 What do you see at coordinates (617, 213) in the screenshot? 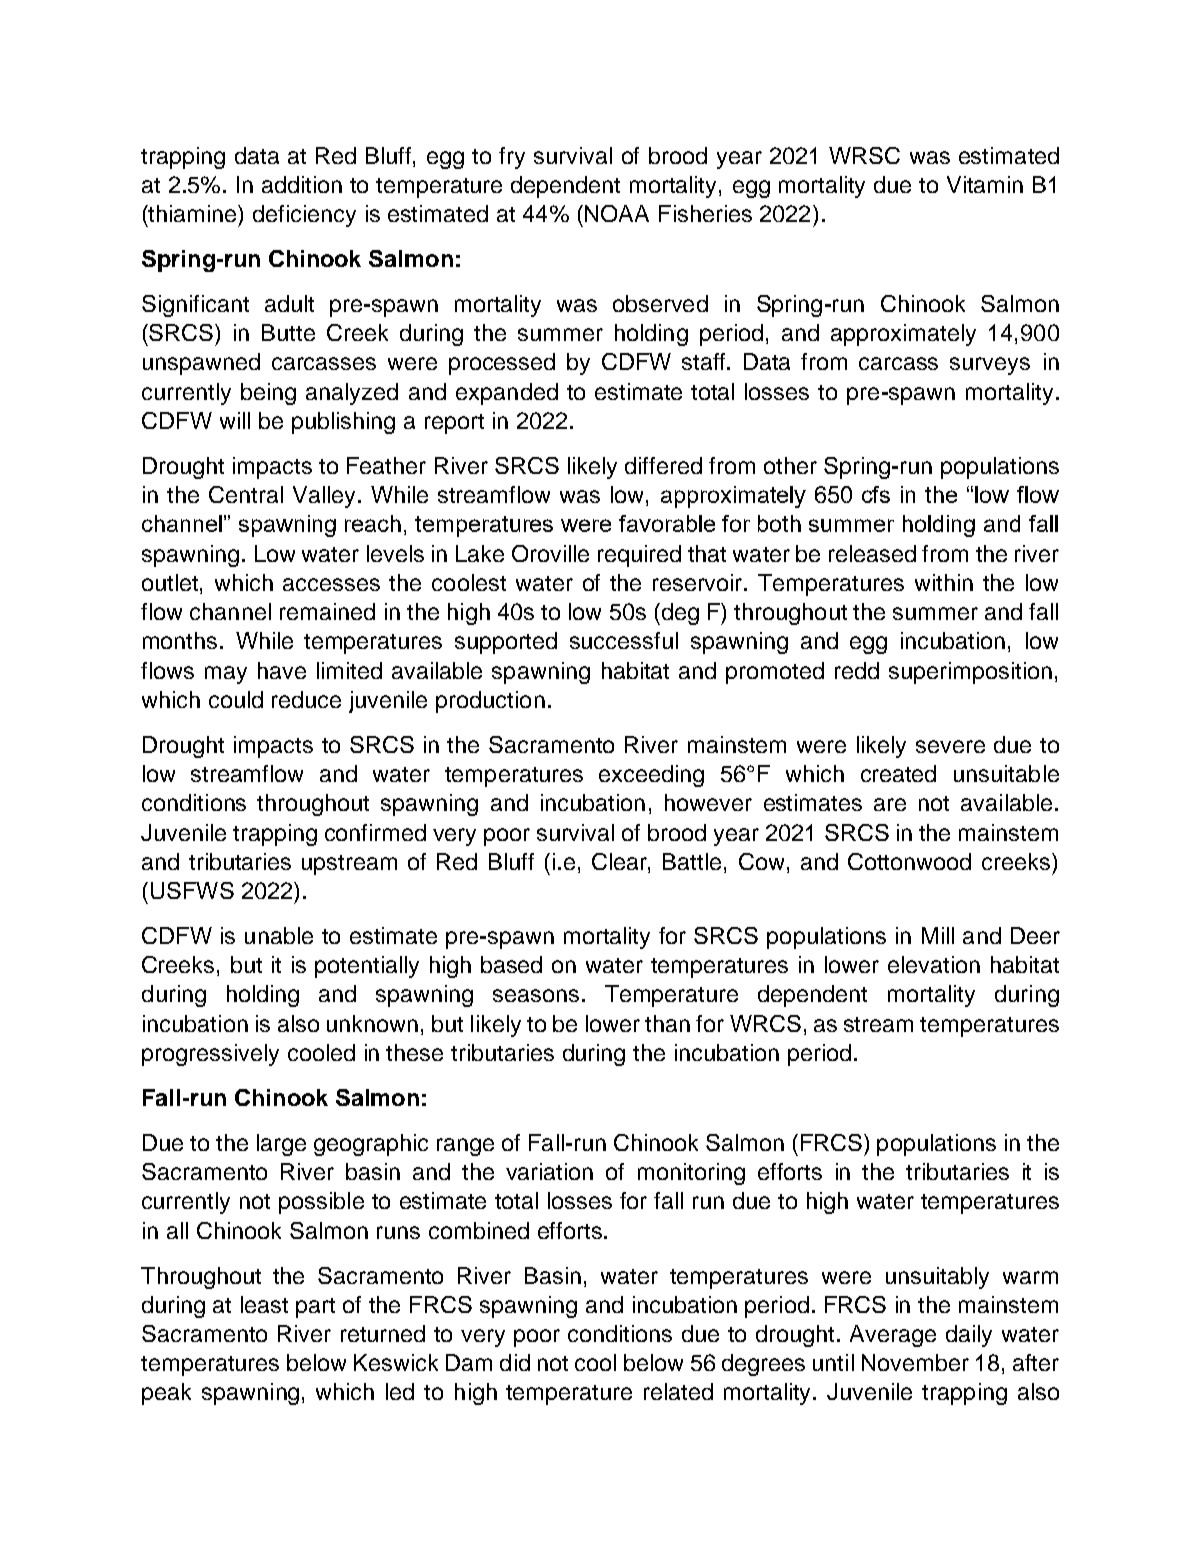
I see `NOAA` at bounding box center [617, 213].
